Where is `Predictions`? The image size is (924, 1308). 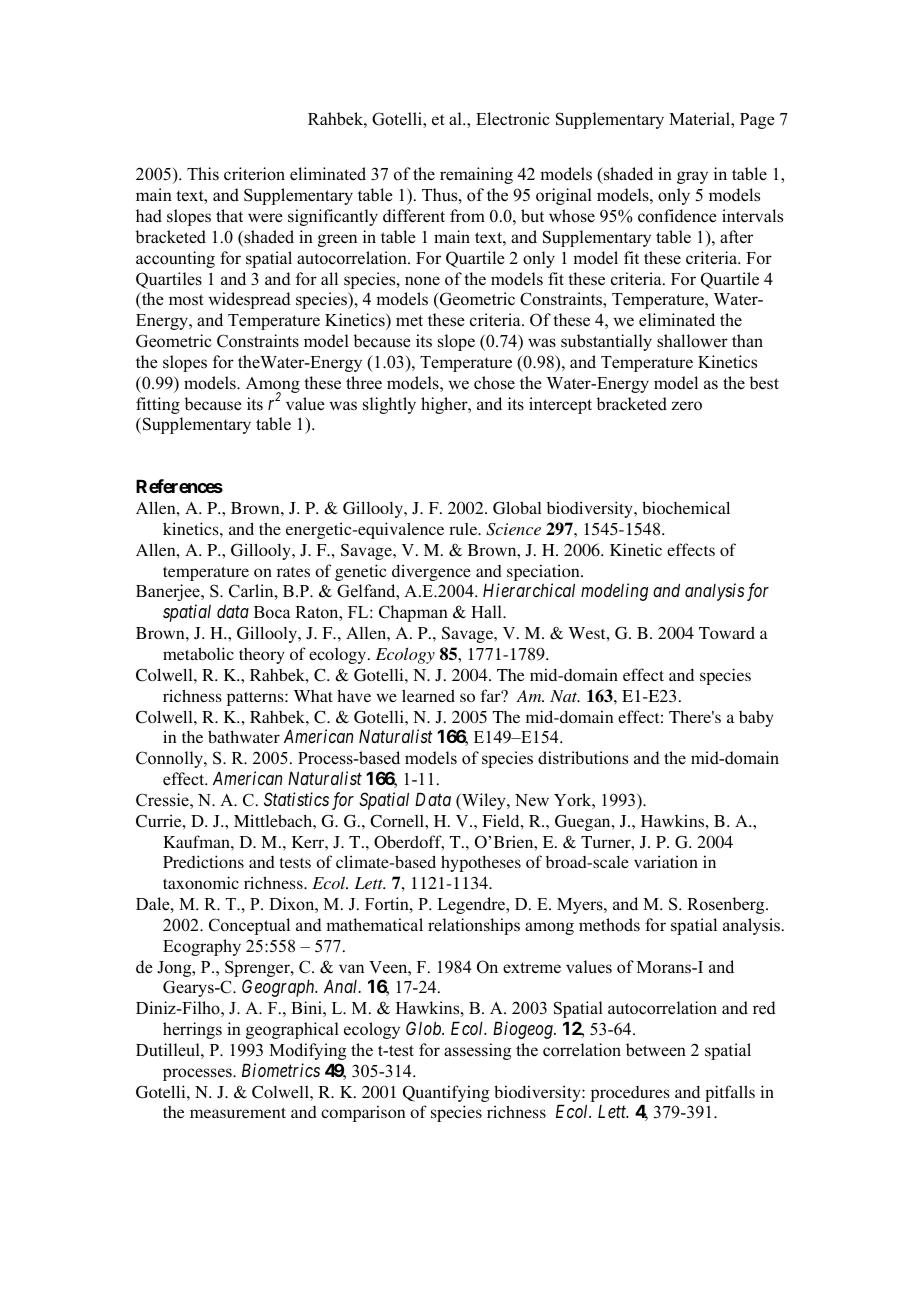
Predictions is located at coordinates (203, 861).
